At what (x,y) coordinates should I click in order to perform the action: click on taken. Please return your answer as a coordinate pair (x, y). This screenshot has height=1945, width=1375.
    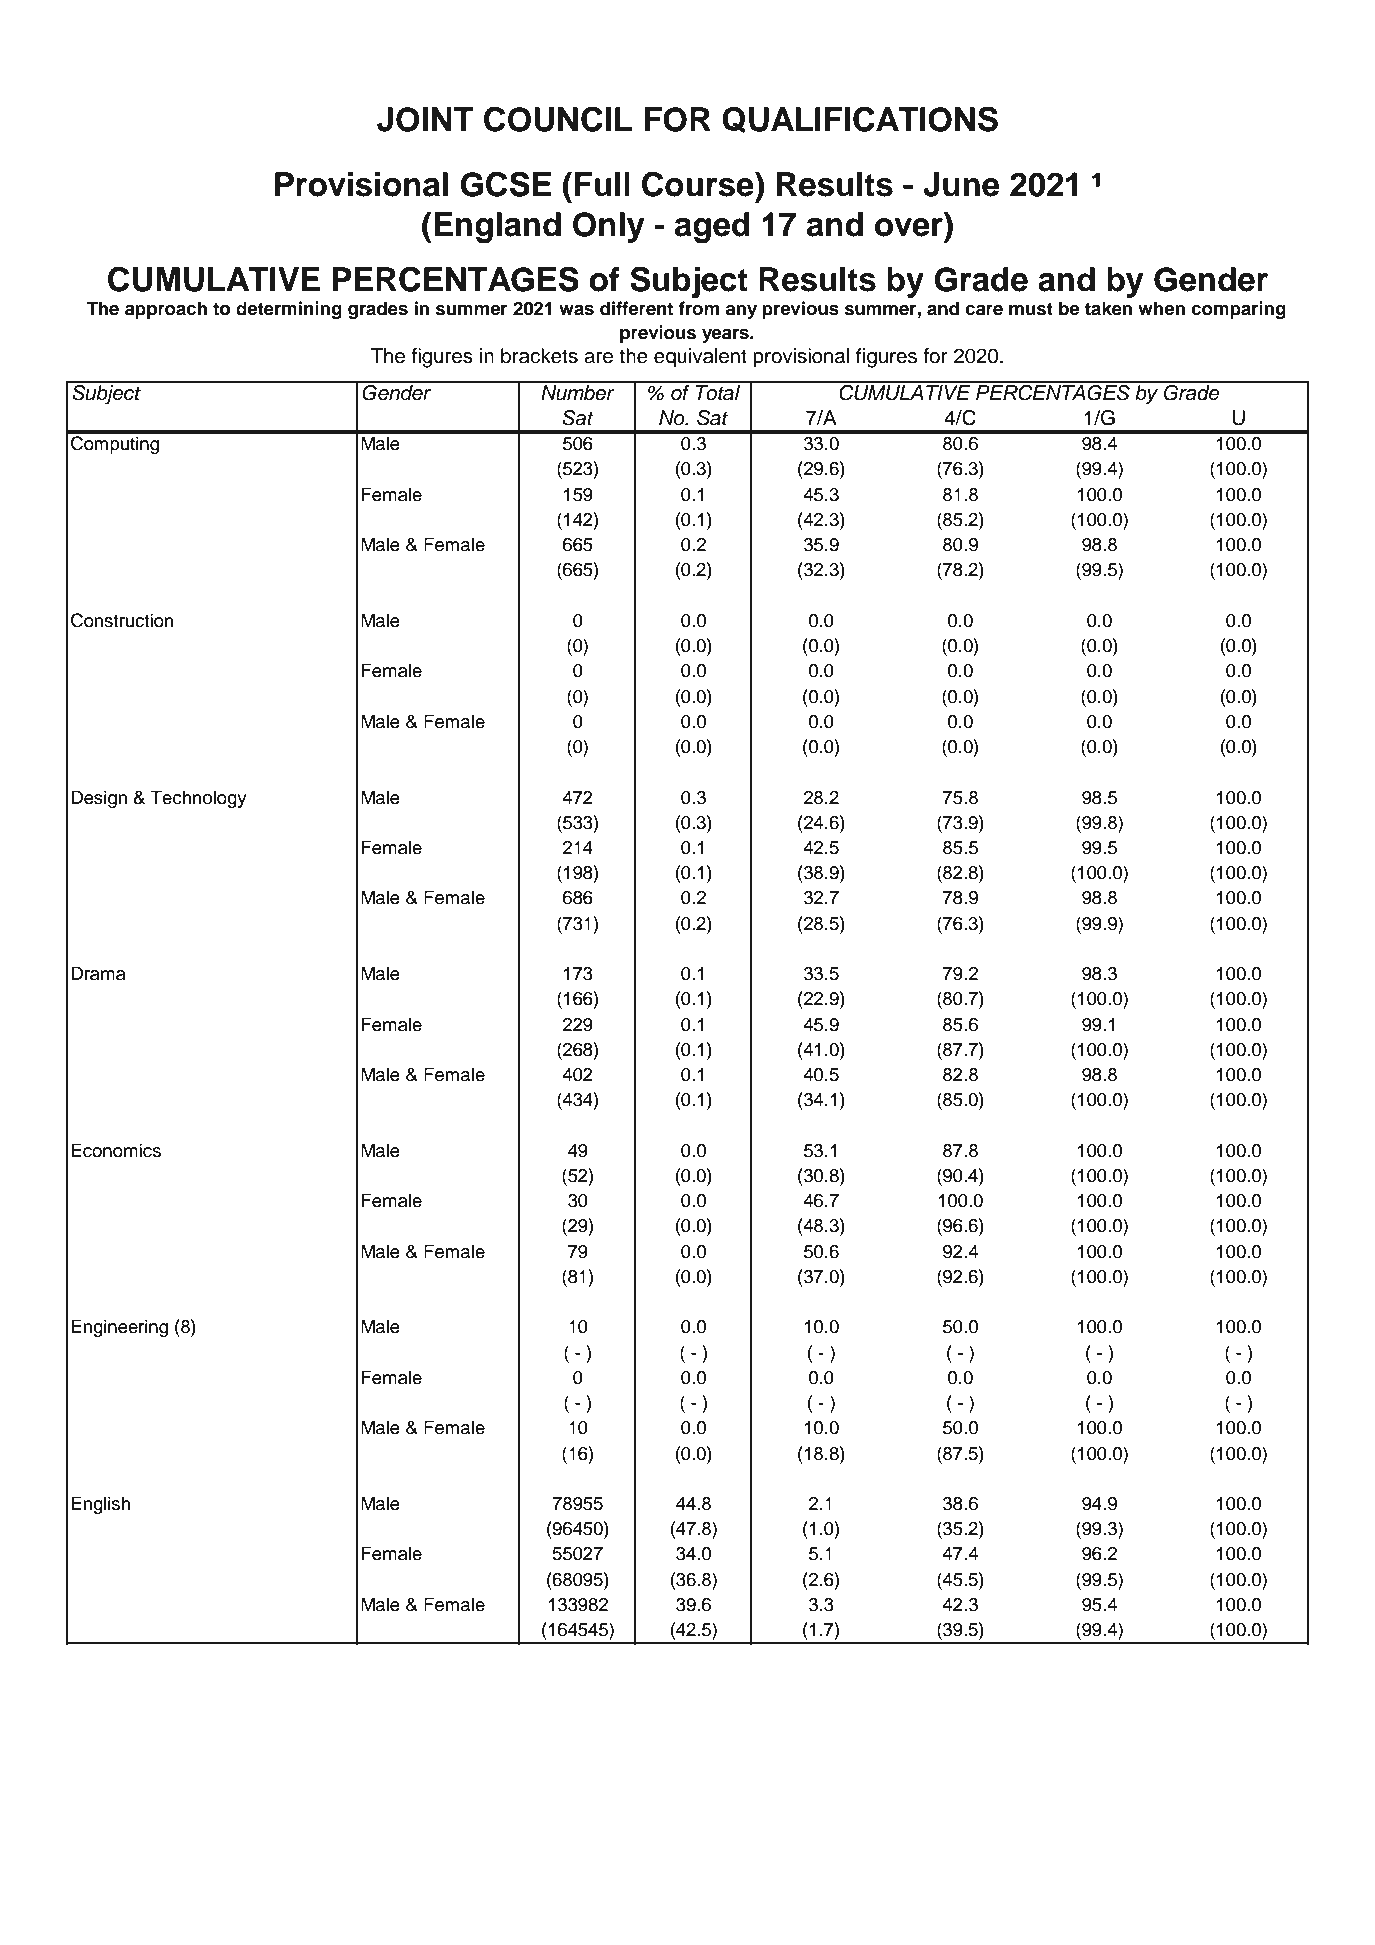
    Looking at the image, I should click on (1108, 308).
